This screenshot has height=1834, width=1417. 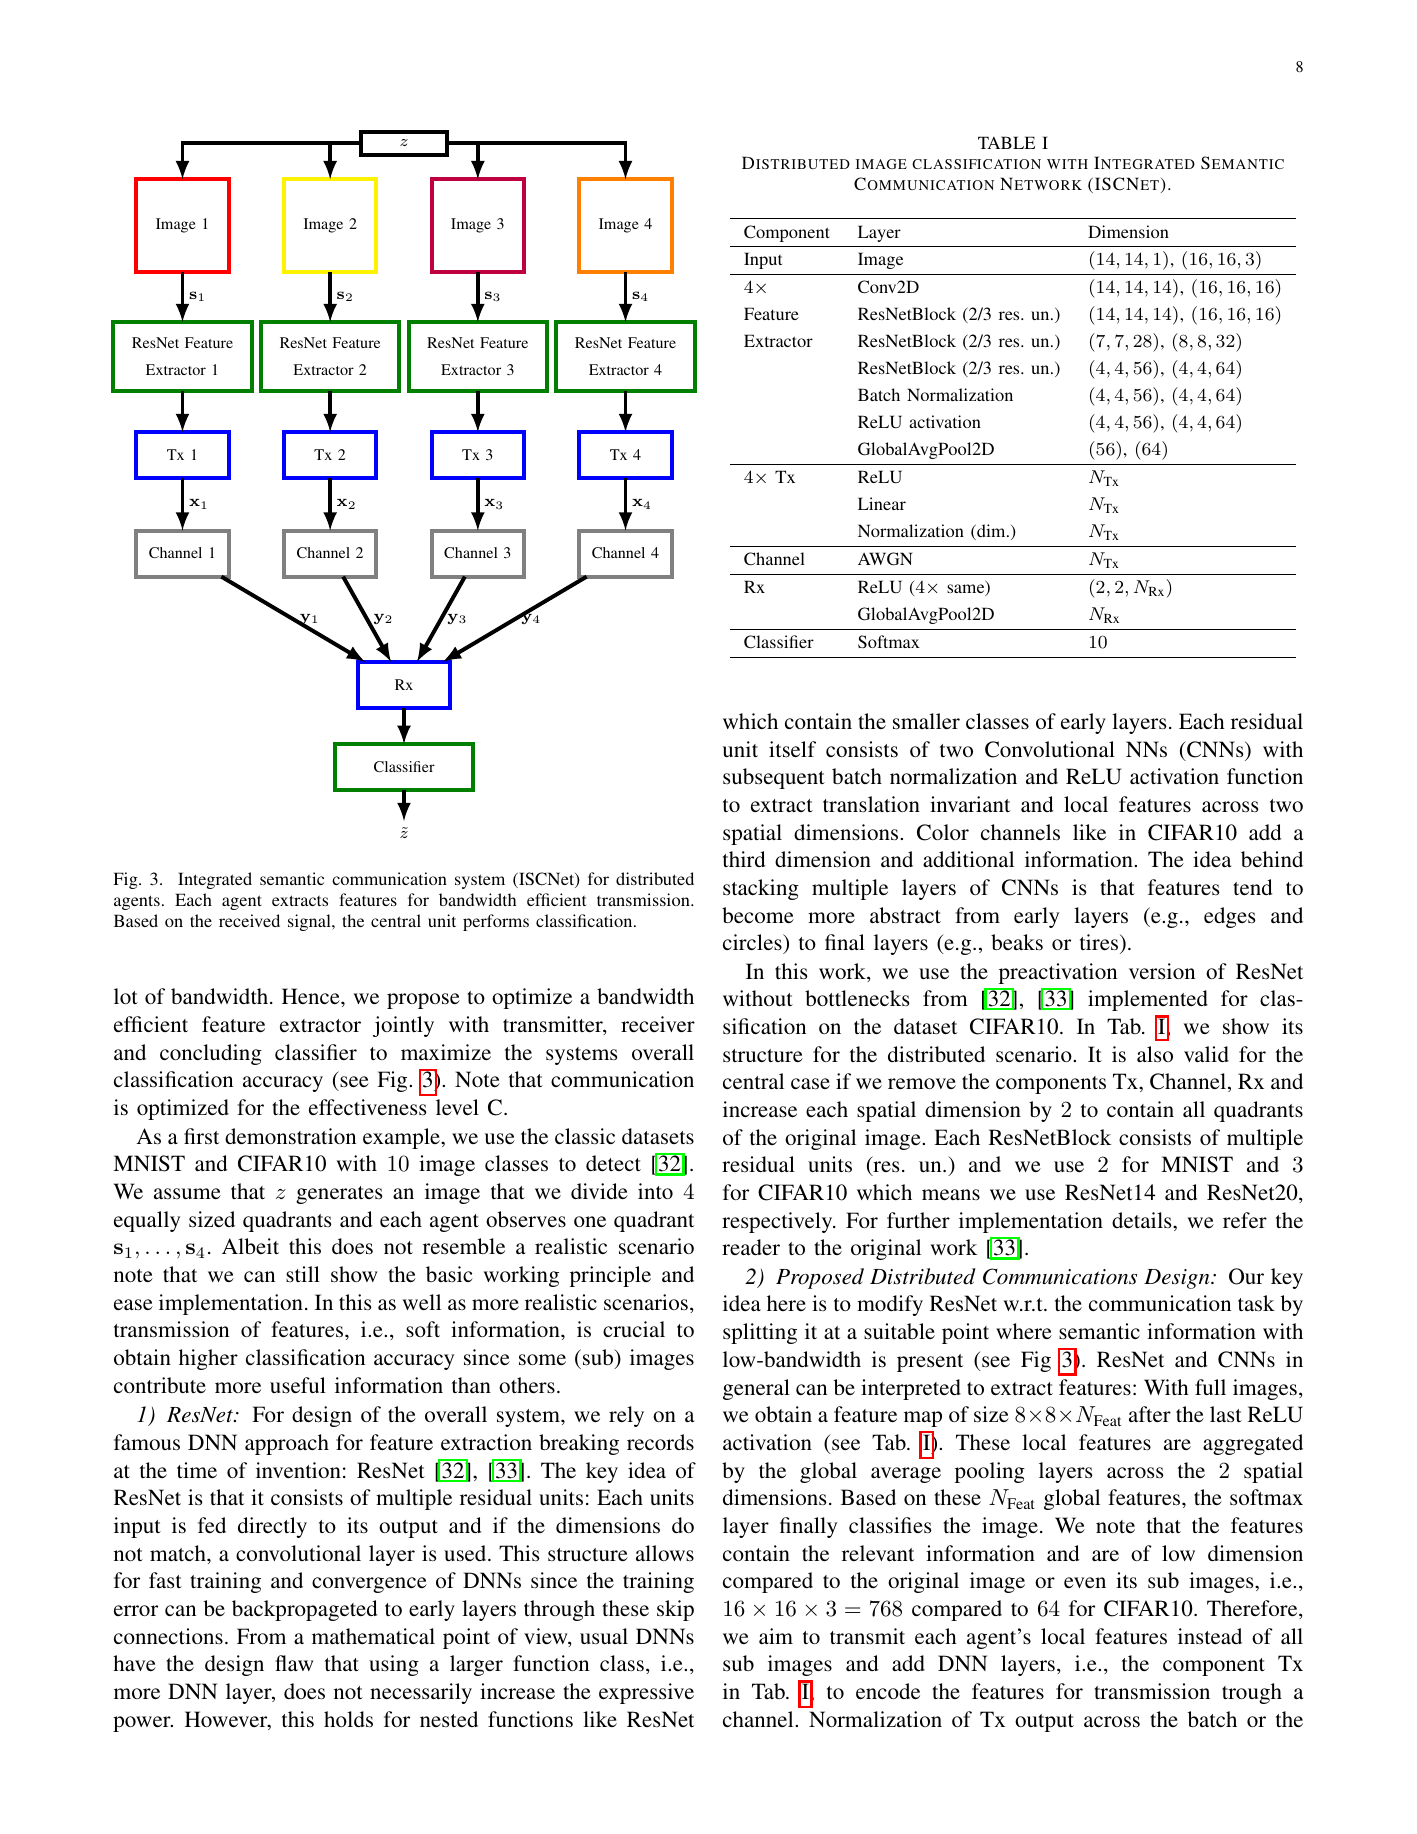 I want to click on flaw, so click(x=294, y=1663).
